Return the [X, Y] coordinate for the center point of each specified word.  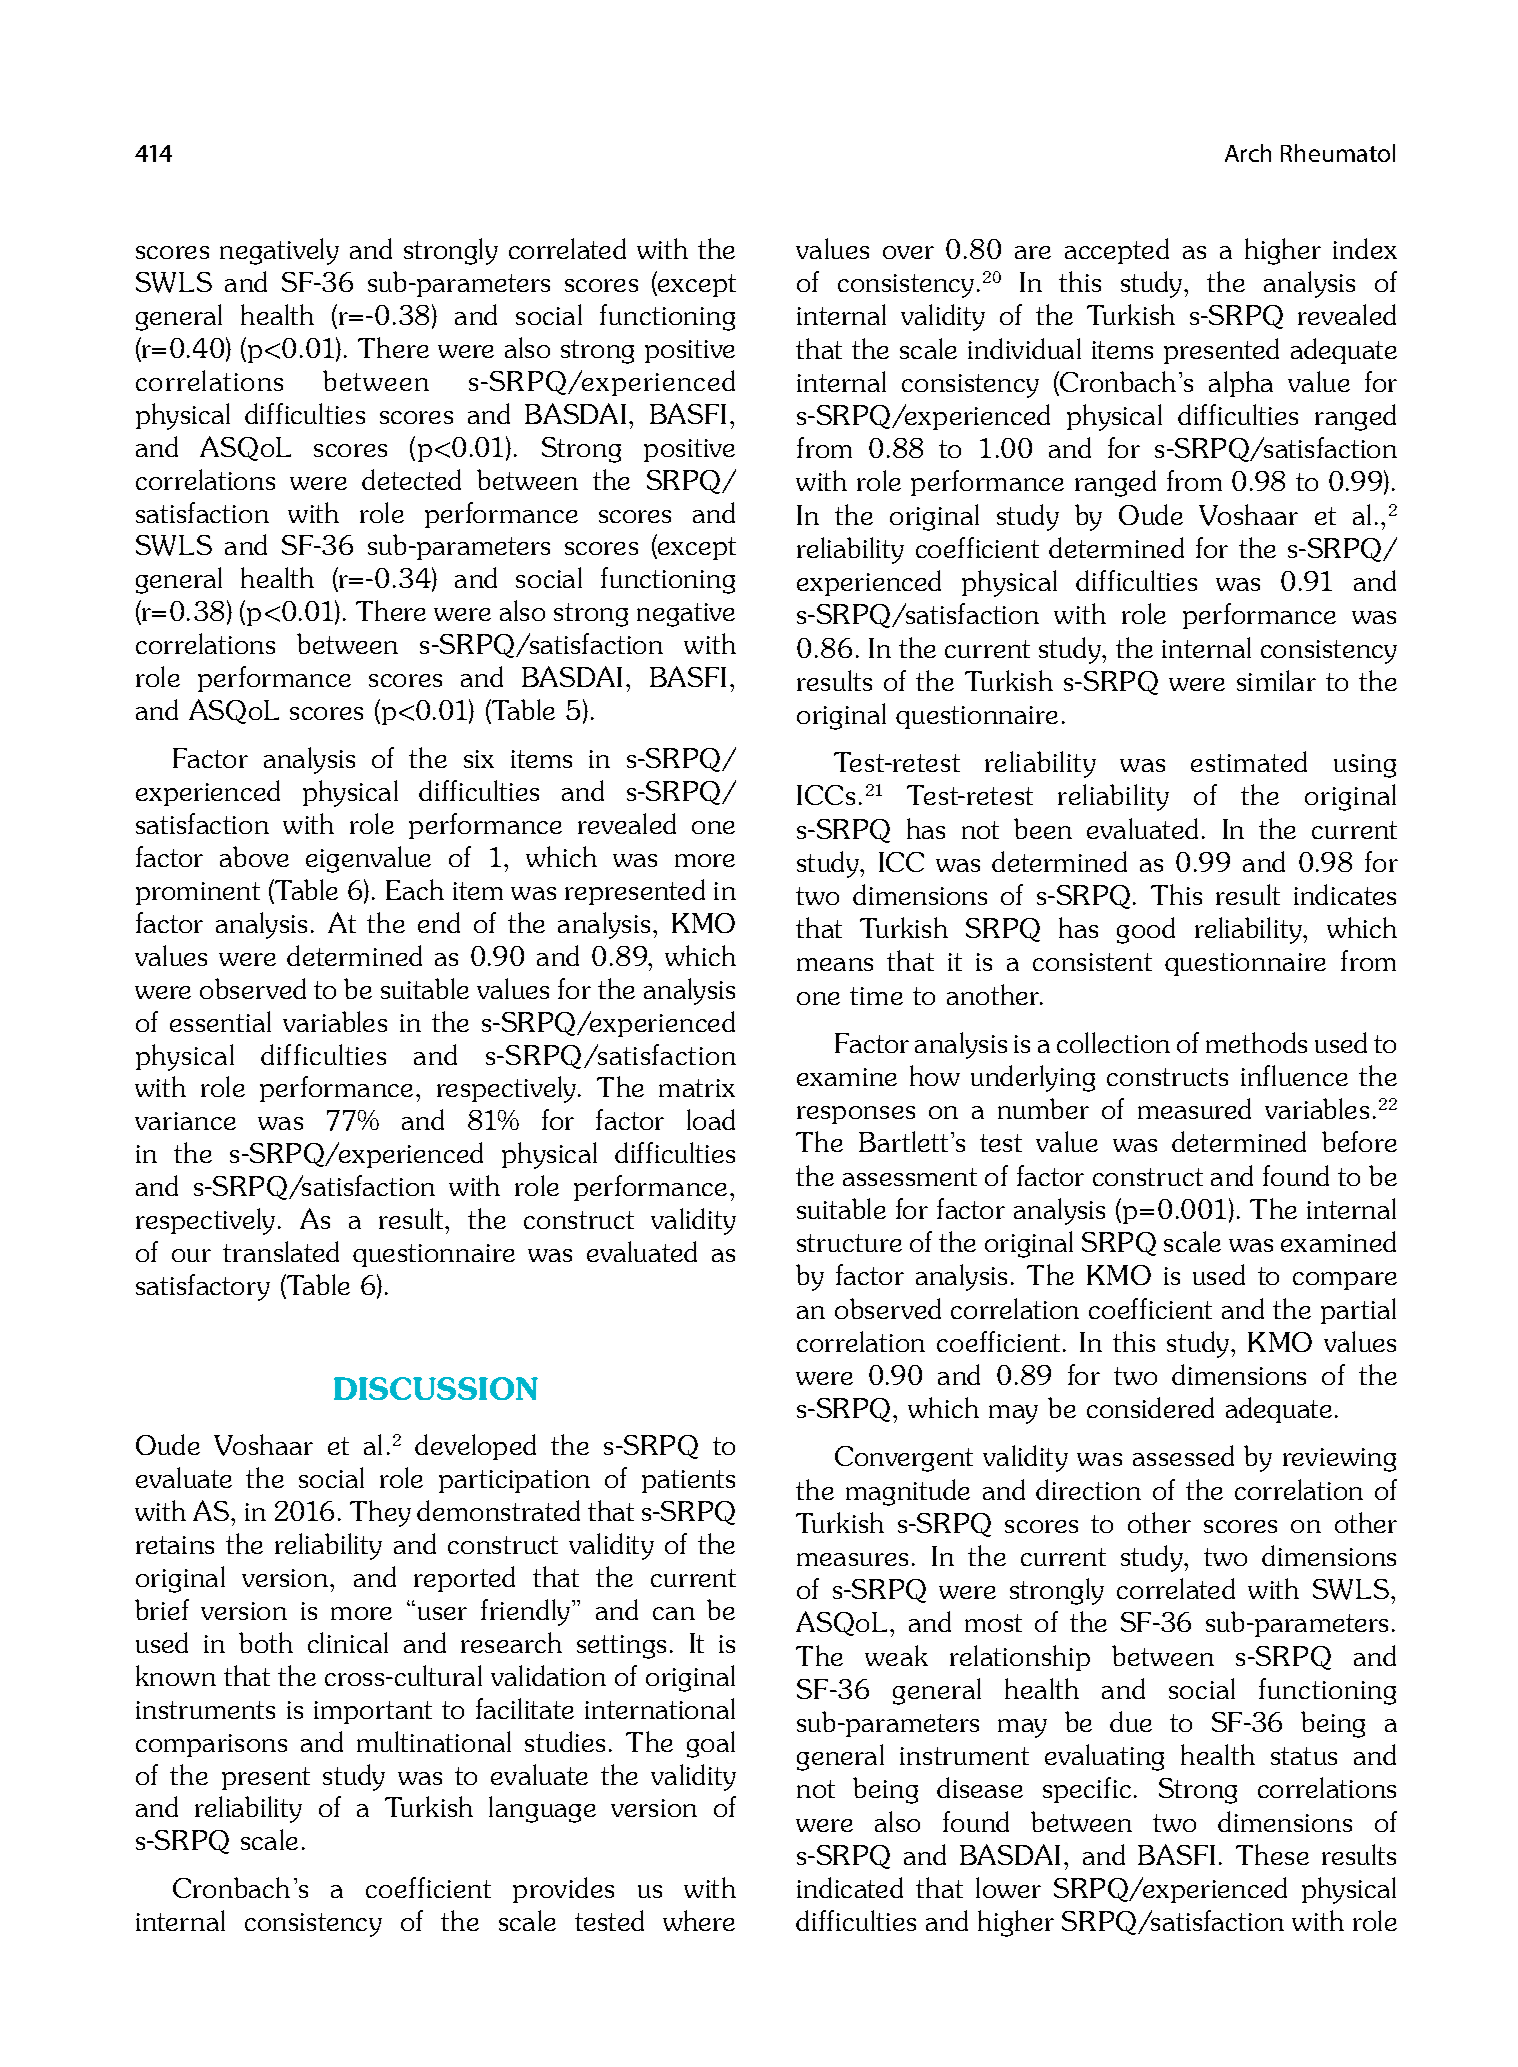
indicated [850, 1887]
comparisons [211, 1745]
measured [1194, 1108]
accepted [1117, 251]
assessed [1183, 1455]
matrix [697, 1088]
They [380, 1513]
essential [220, 1021]
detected [411, 479]
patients [688, 1481]
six [479, 759]
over [908, 252]
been [1043, 828]
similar [1276, 680]
